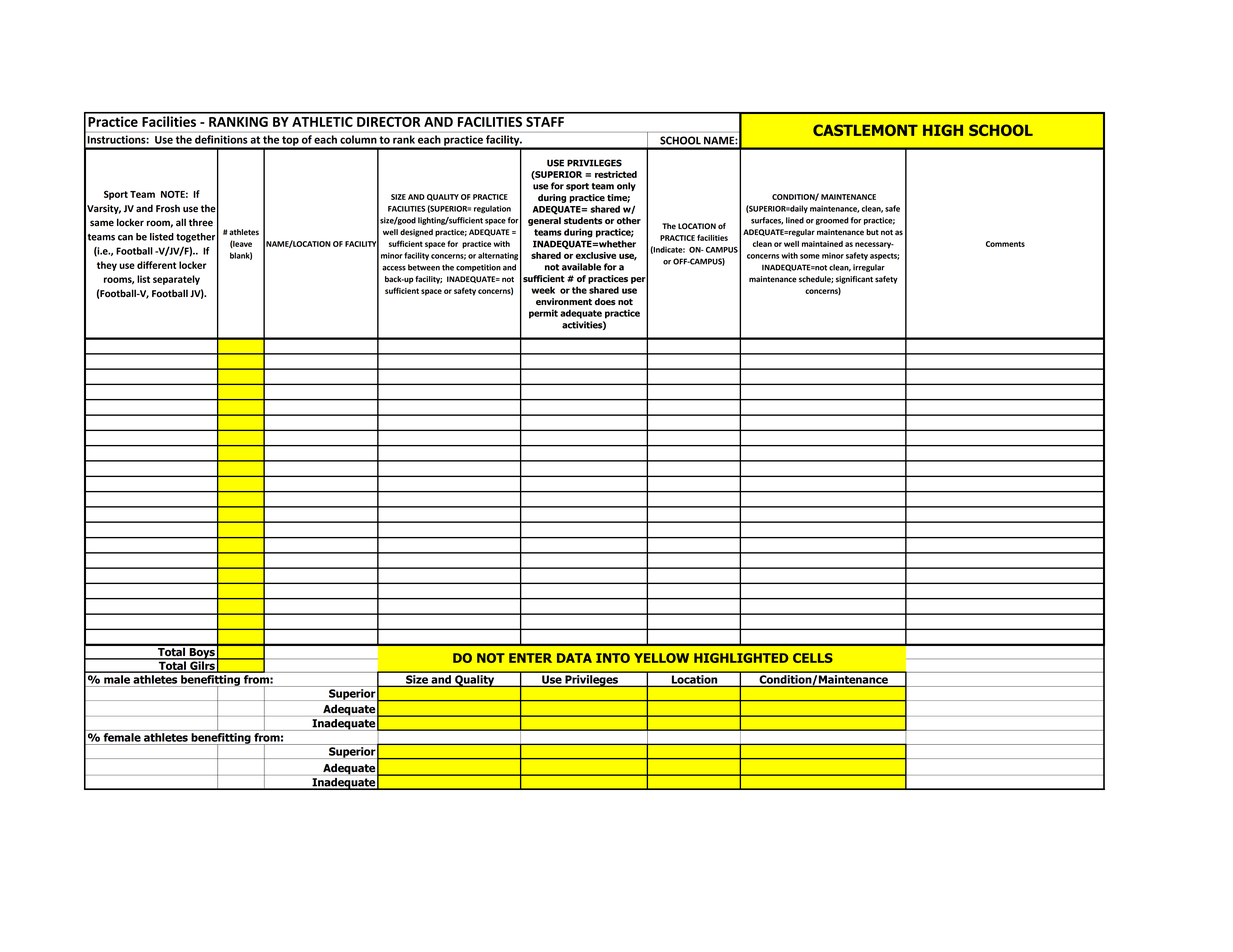  What do you see at coordinates (616, 174) in the image?
I see `restricted` at bounding box center [616, 174].
